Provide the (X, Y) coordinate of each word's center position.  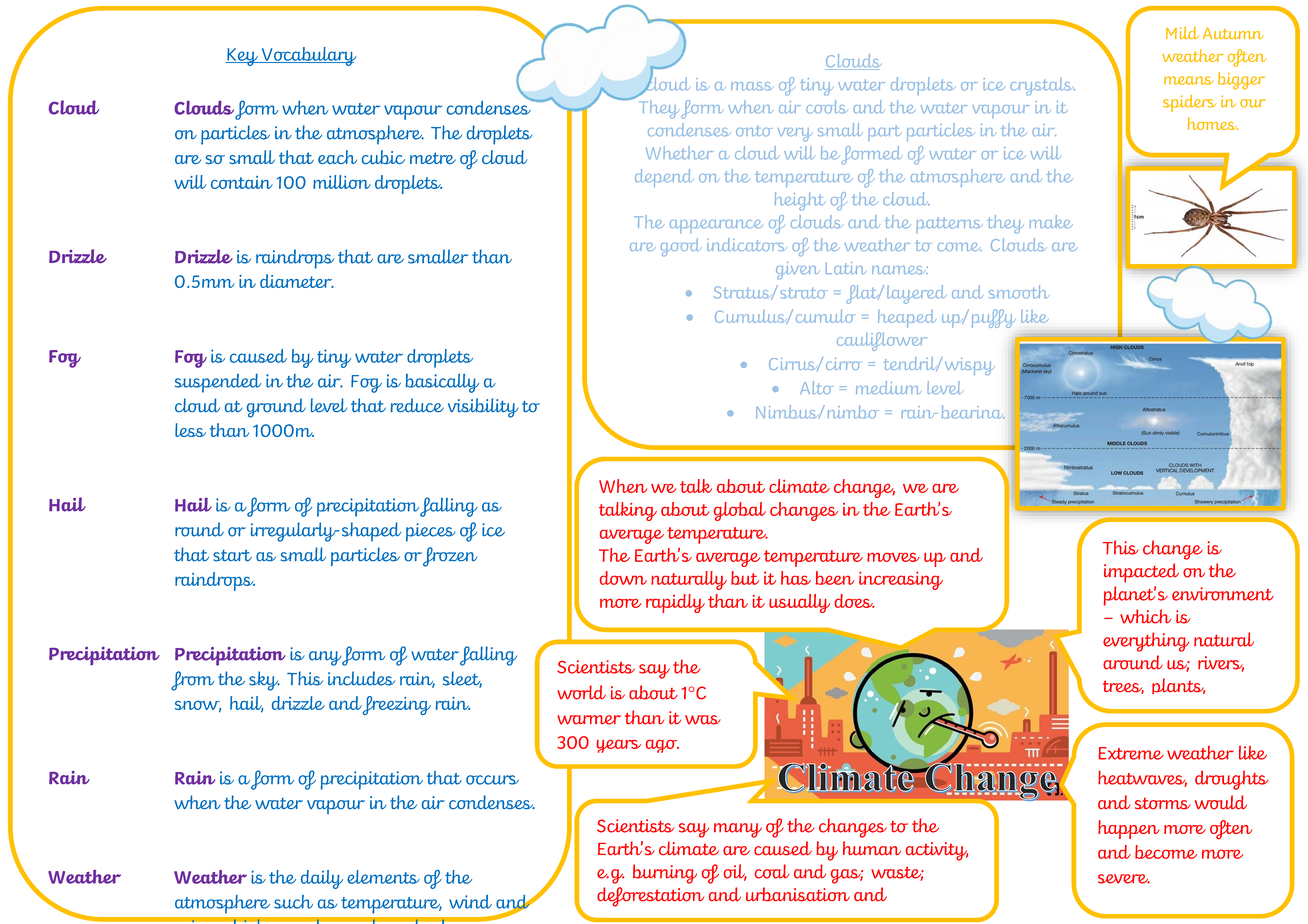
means (1189, 80)
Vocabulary (307, 56)
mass (752, 86)
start (232, 556)
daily (322, 879)
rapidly (675, 603)
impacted (1141, 573)
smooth (1019, 292)
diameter (297, 281)
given (797, 271)
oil (735, 872)
